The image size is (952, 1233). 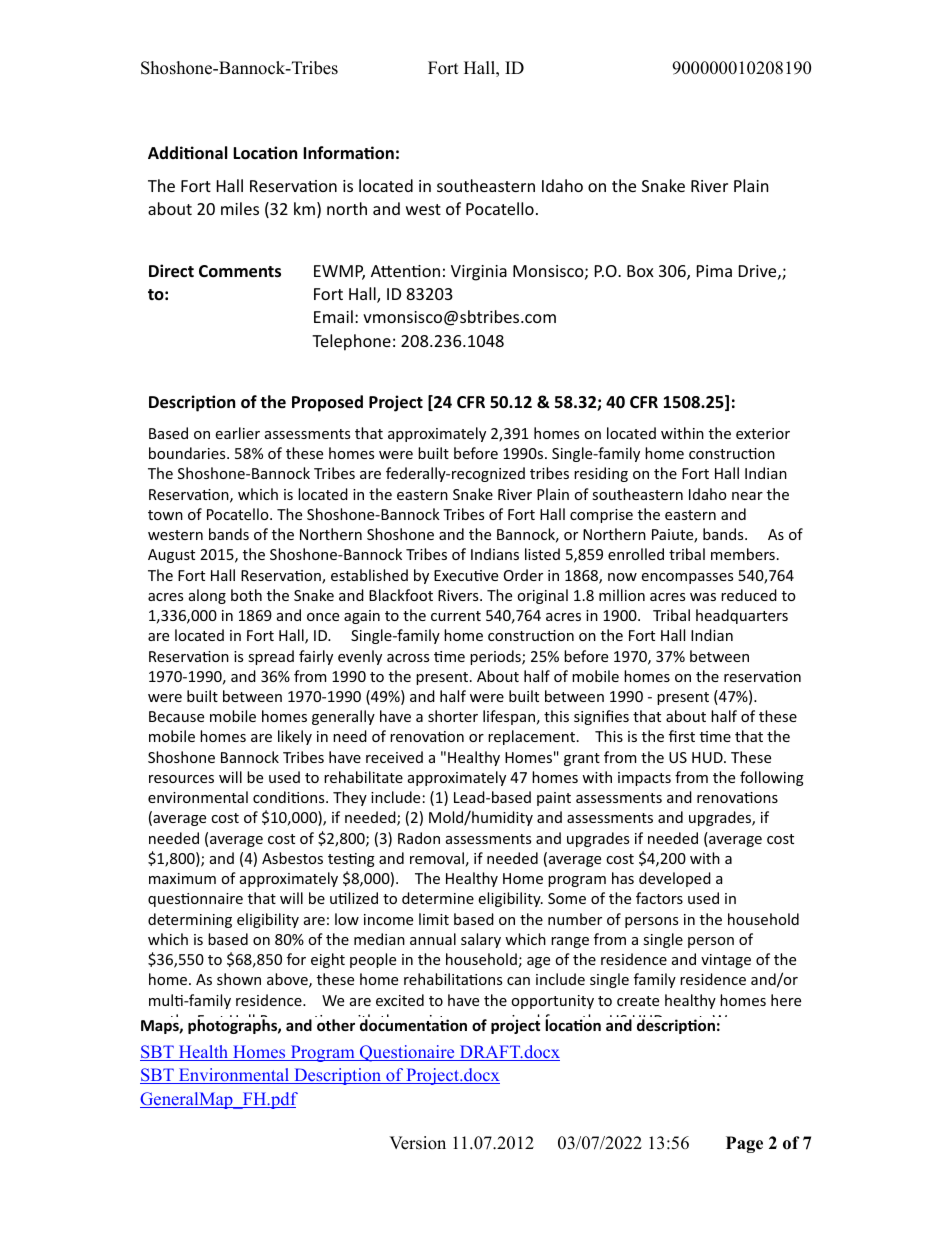 I want to click on Page, so click(x=744, y=1144).
